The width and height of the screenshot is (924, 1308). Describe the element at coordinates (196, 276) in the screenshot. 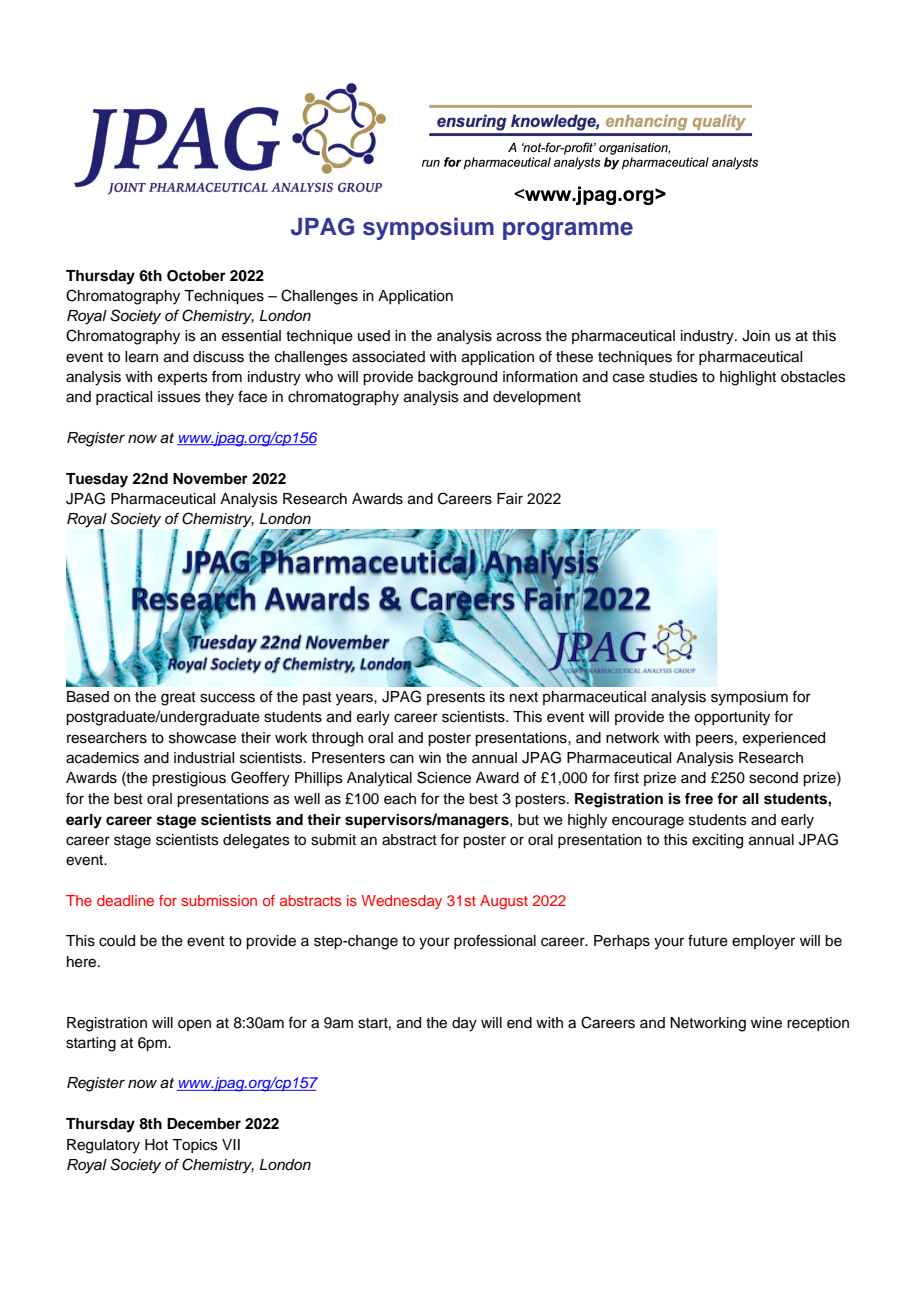

I see `October` at that location.
